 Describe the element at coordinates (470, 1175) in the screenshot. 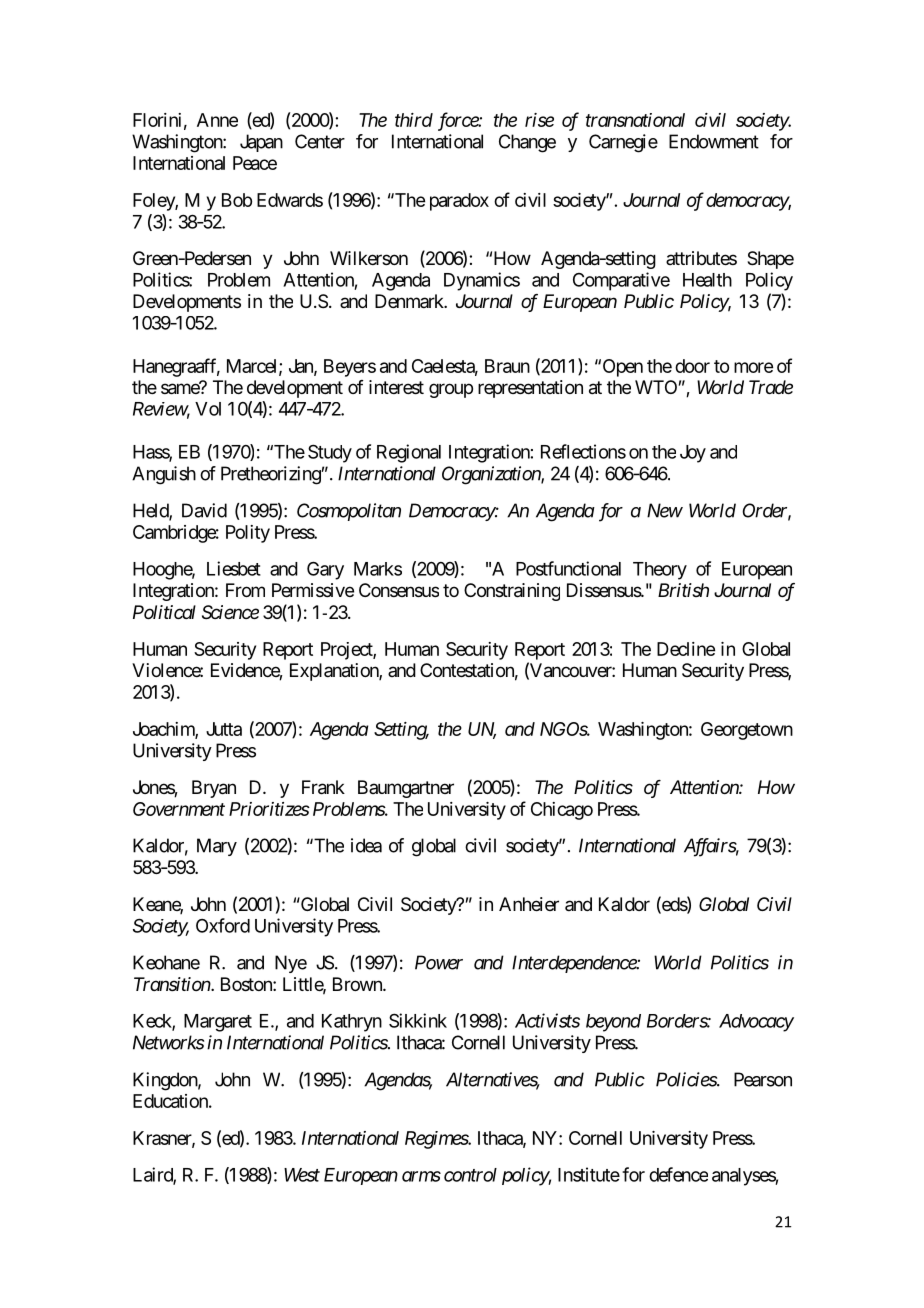

I see `control` at that location.
